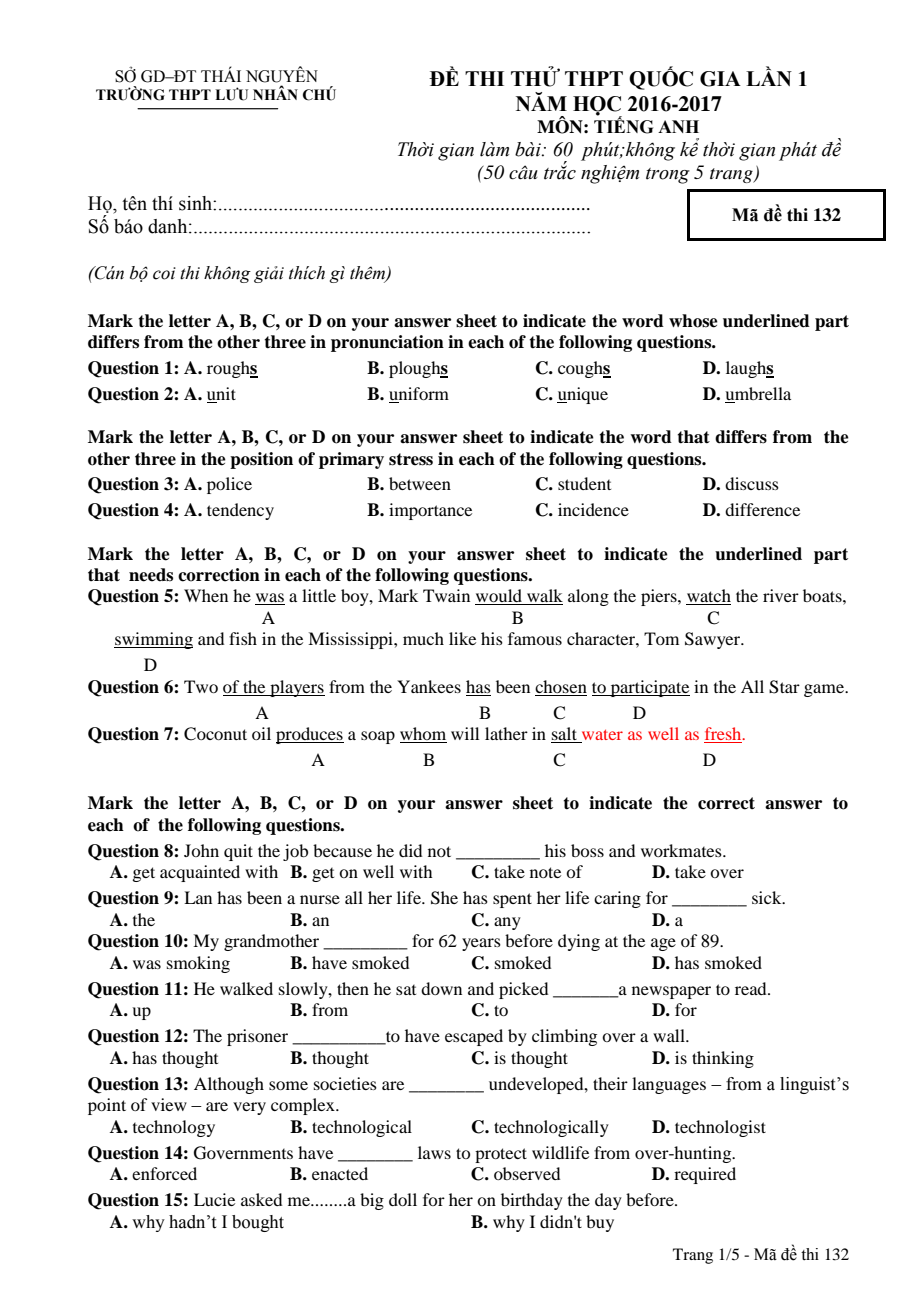 The image size is (924, 1308). Describe the element at coordinates (196, 203) in the screenshot. I see `sinh` at that location.
